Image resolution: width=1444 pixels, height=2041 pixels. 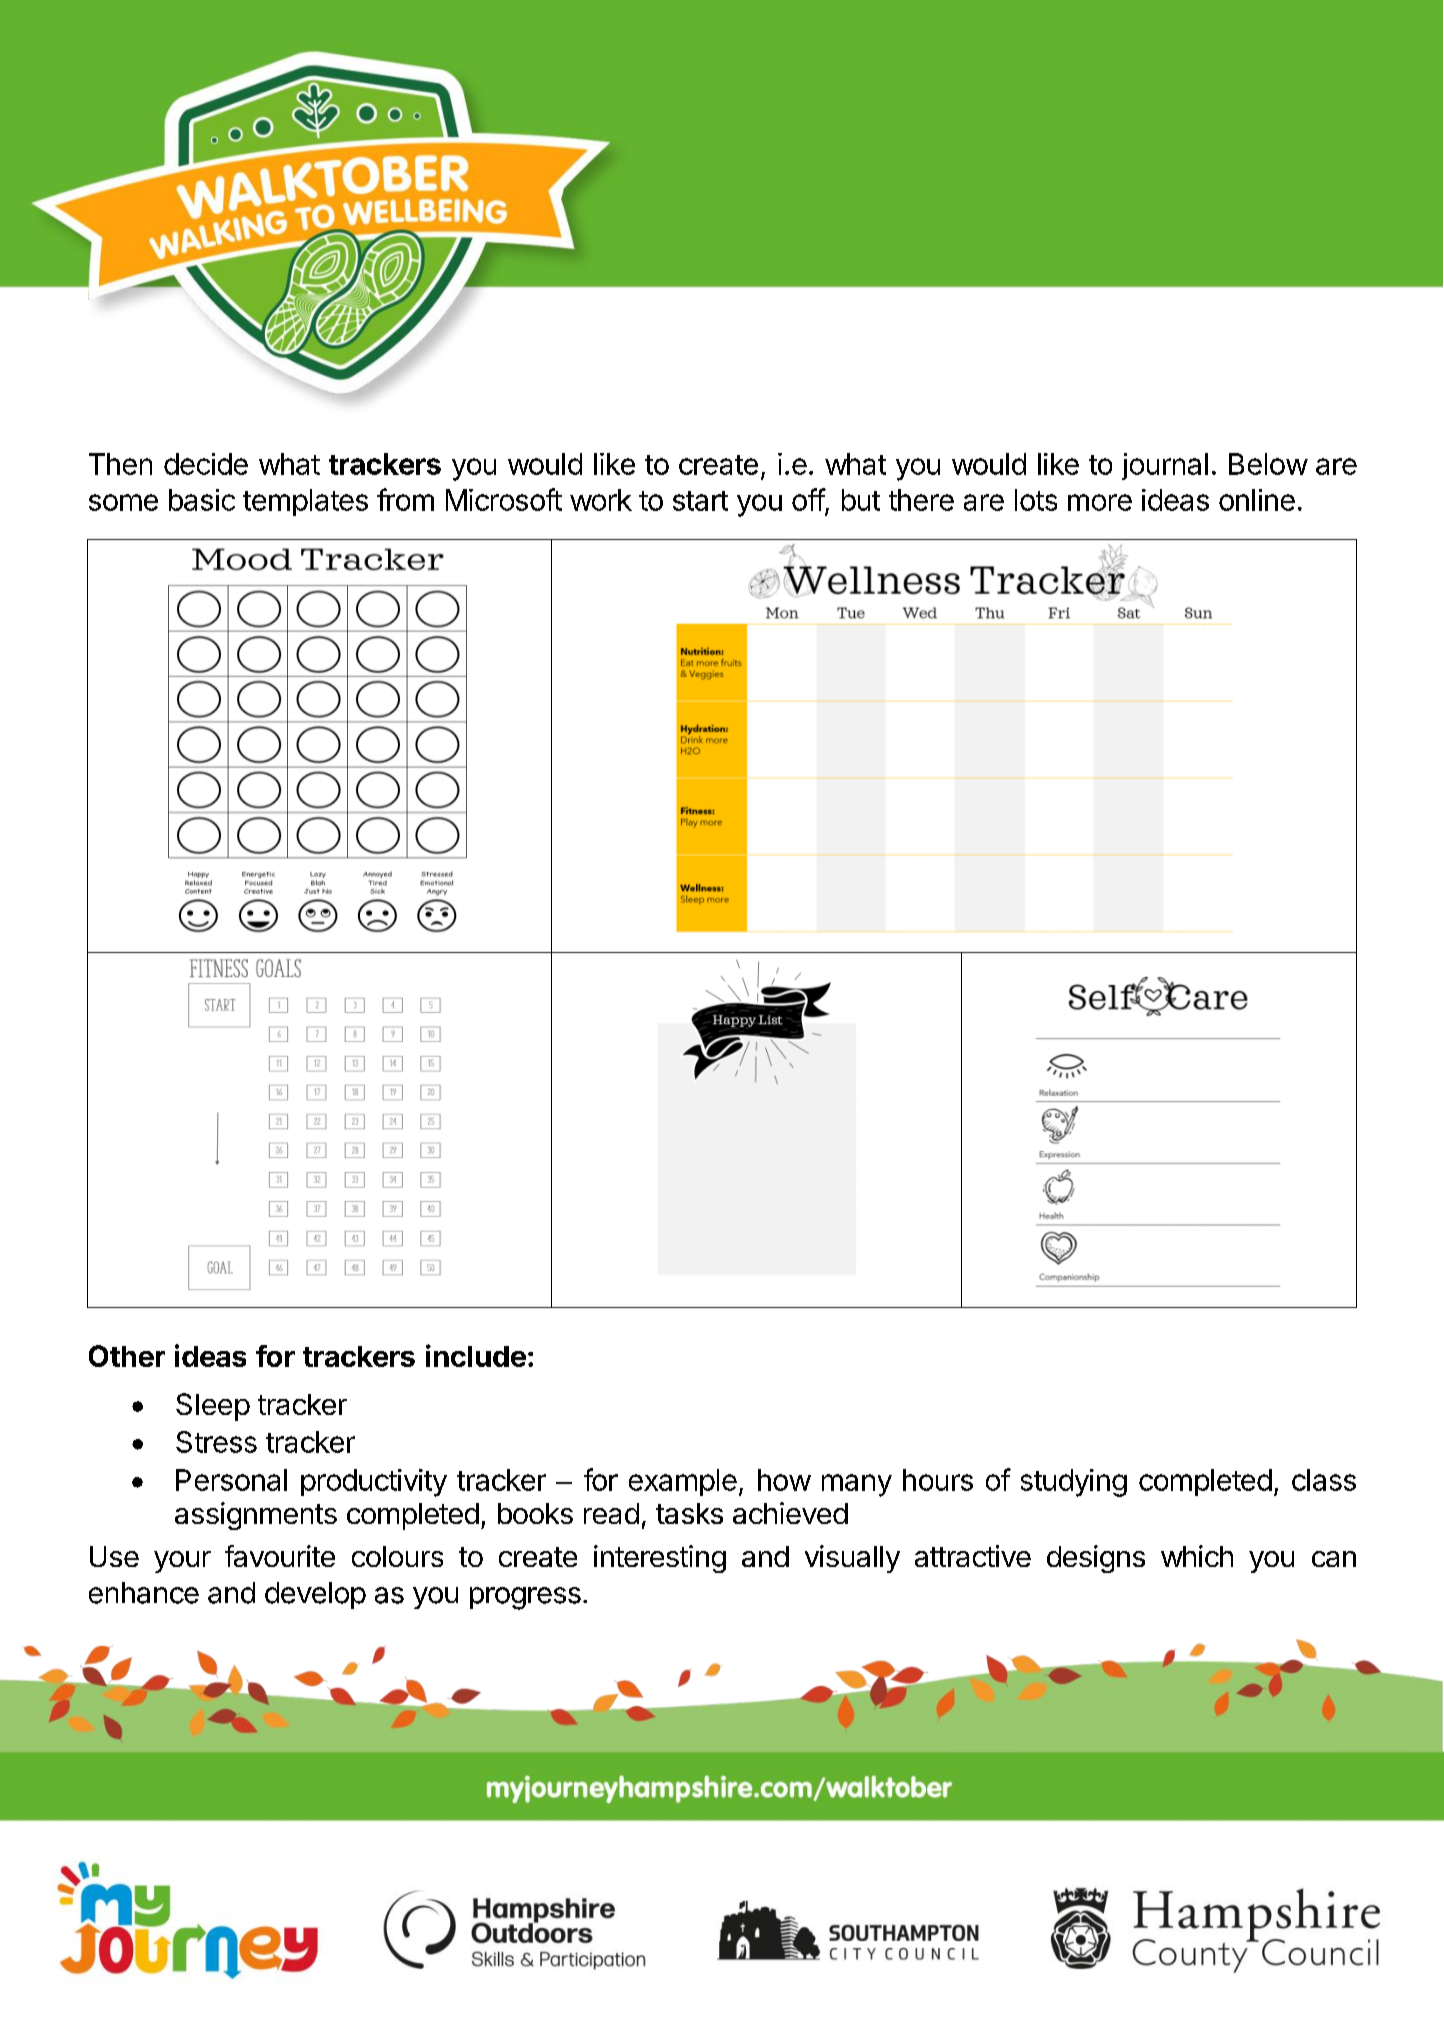 I want to click on favourite, so click(x=280, y=1556).
